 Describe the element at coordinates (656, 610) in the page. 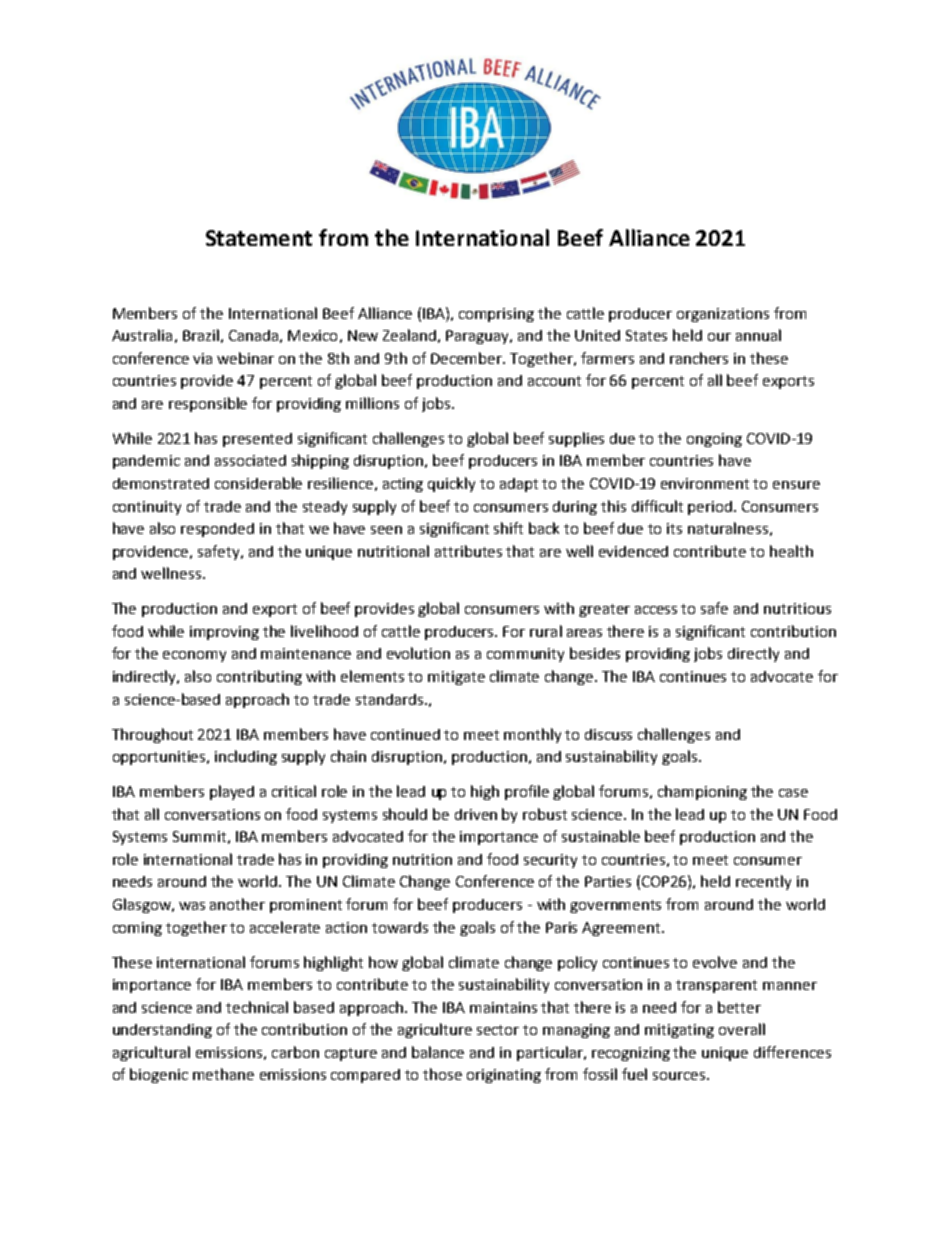

I see `access` at that location.
